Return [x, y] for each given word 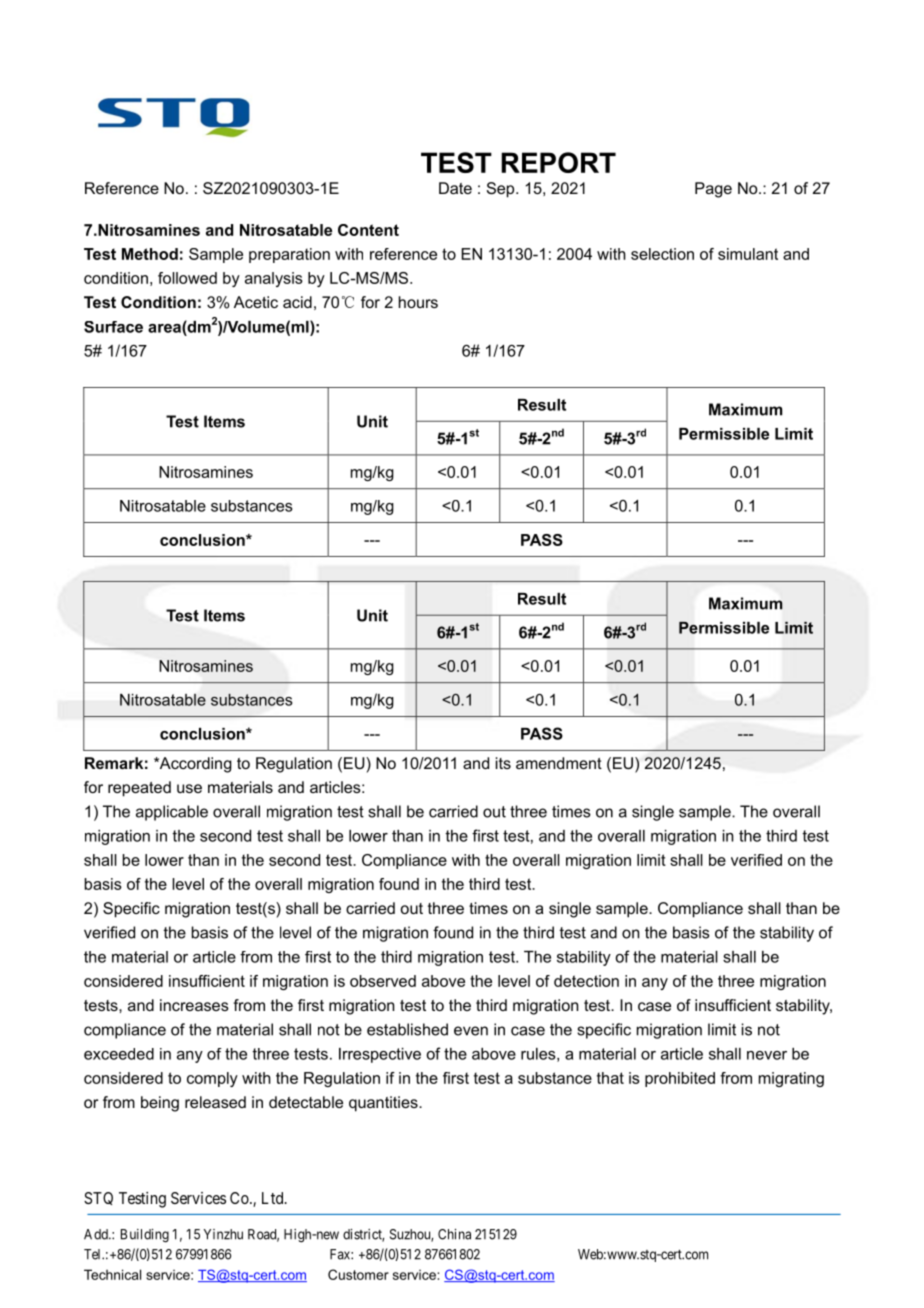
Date [455, 188]
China [454, 1234]
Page [713, 190]
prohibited [680, 1079]
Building [145, 1236]
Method [150, 254]
